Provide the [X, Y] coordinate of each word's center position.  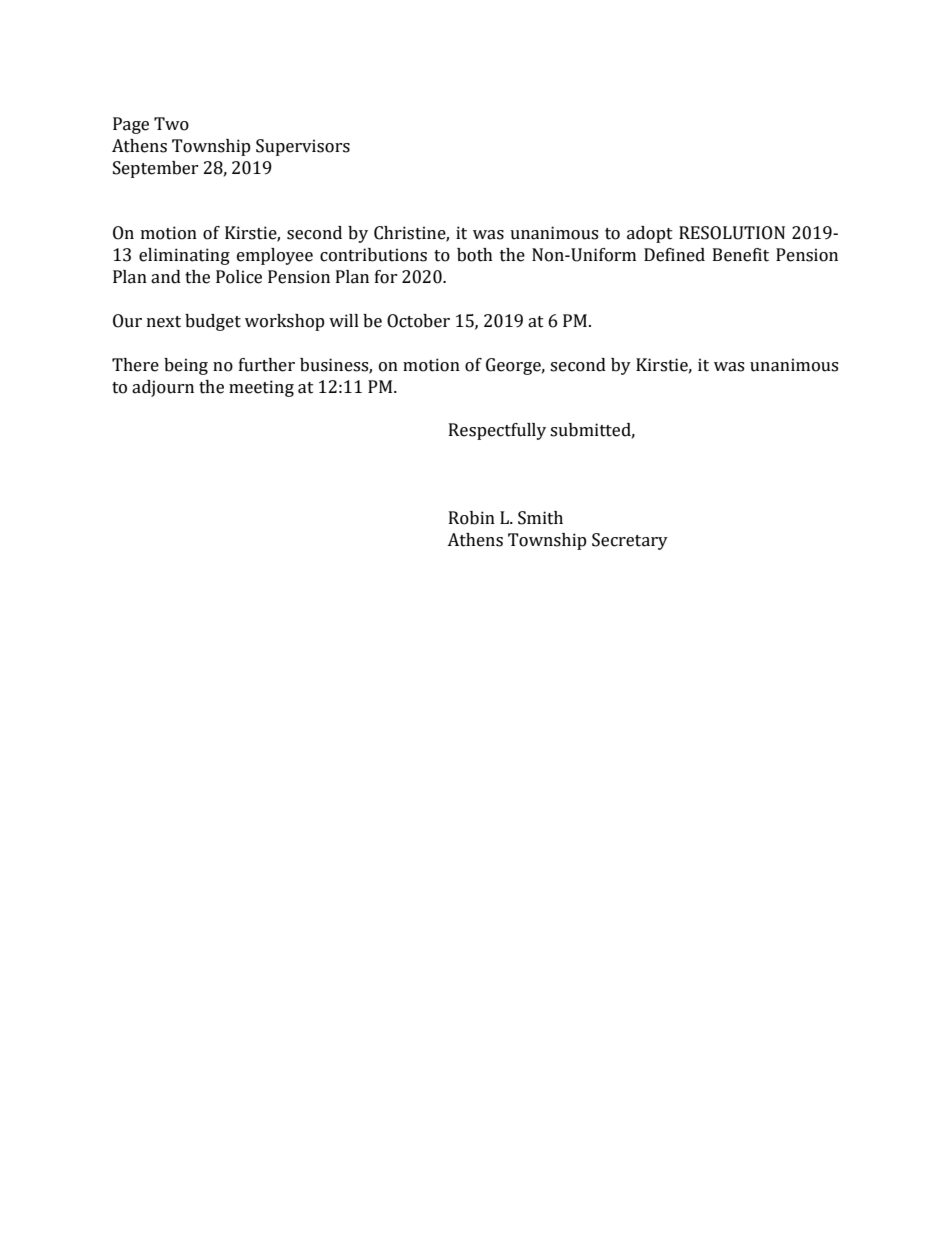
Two [171, 124]
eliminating [184, 256]
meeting [261, 388]
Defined [674, 255]
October [418, 321]
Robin [472, 518]
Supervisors [303, 147]
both [475, 255]
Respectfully [497, 431]
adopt [650, 234]
